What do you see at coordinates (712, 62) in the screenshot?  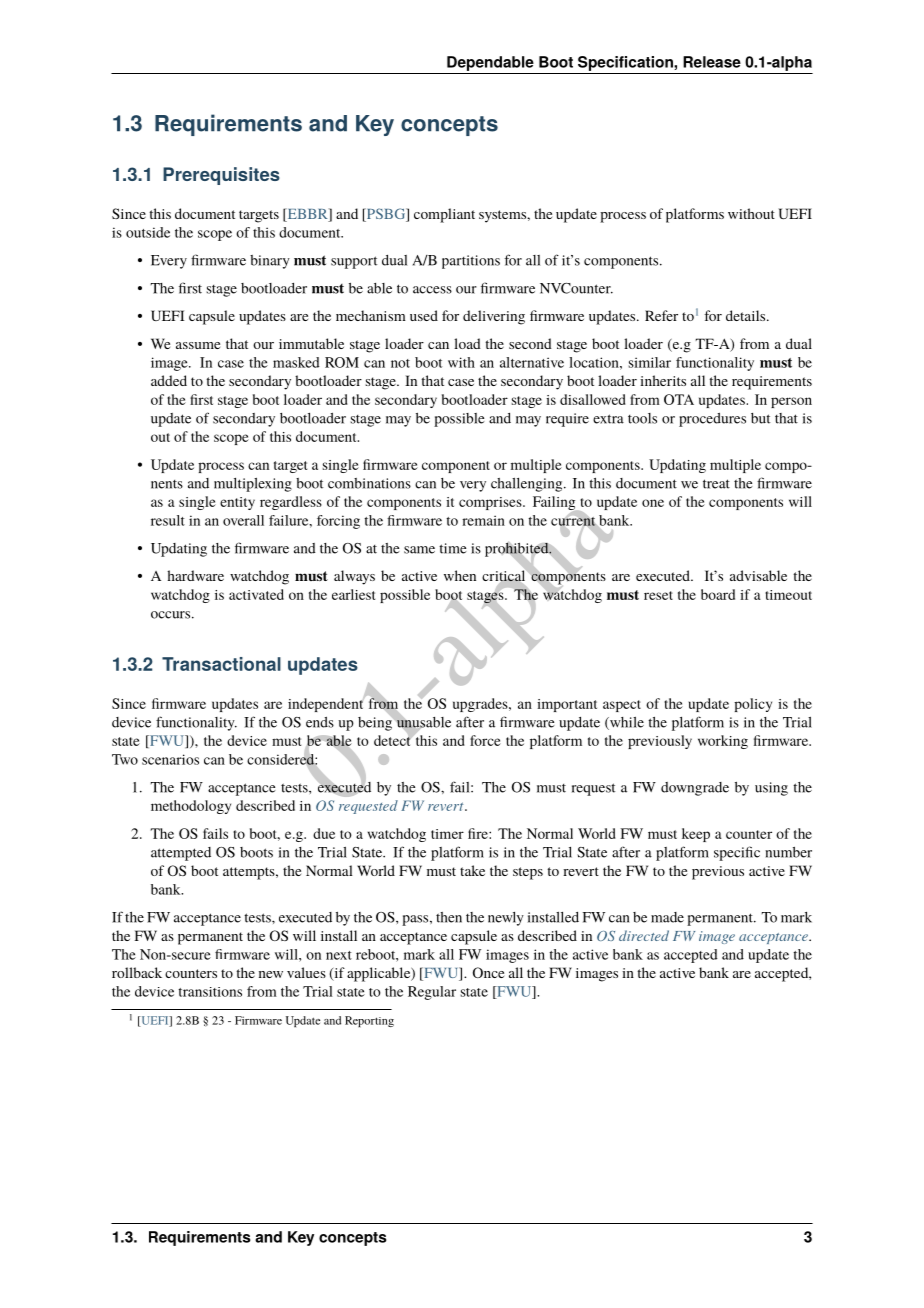 I see `Release` at bounding box center [712, 62].
